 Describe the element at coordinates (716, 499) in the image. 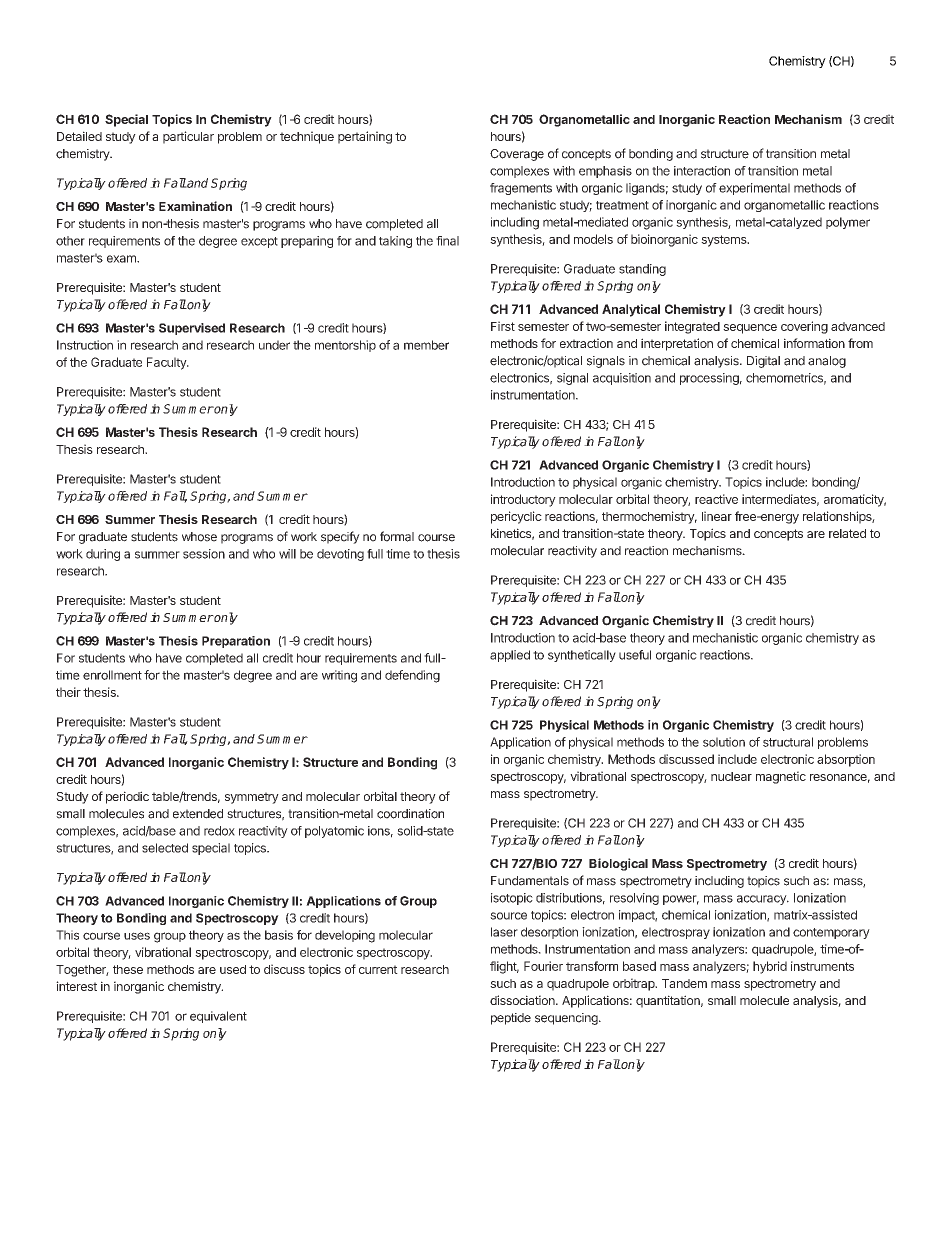

I see `reactive` at that location.
